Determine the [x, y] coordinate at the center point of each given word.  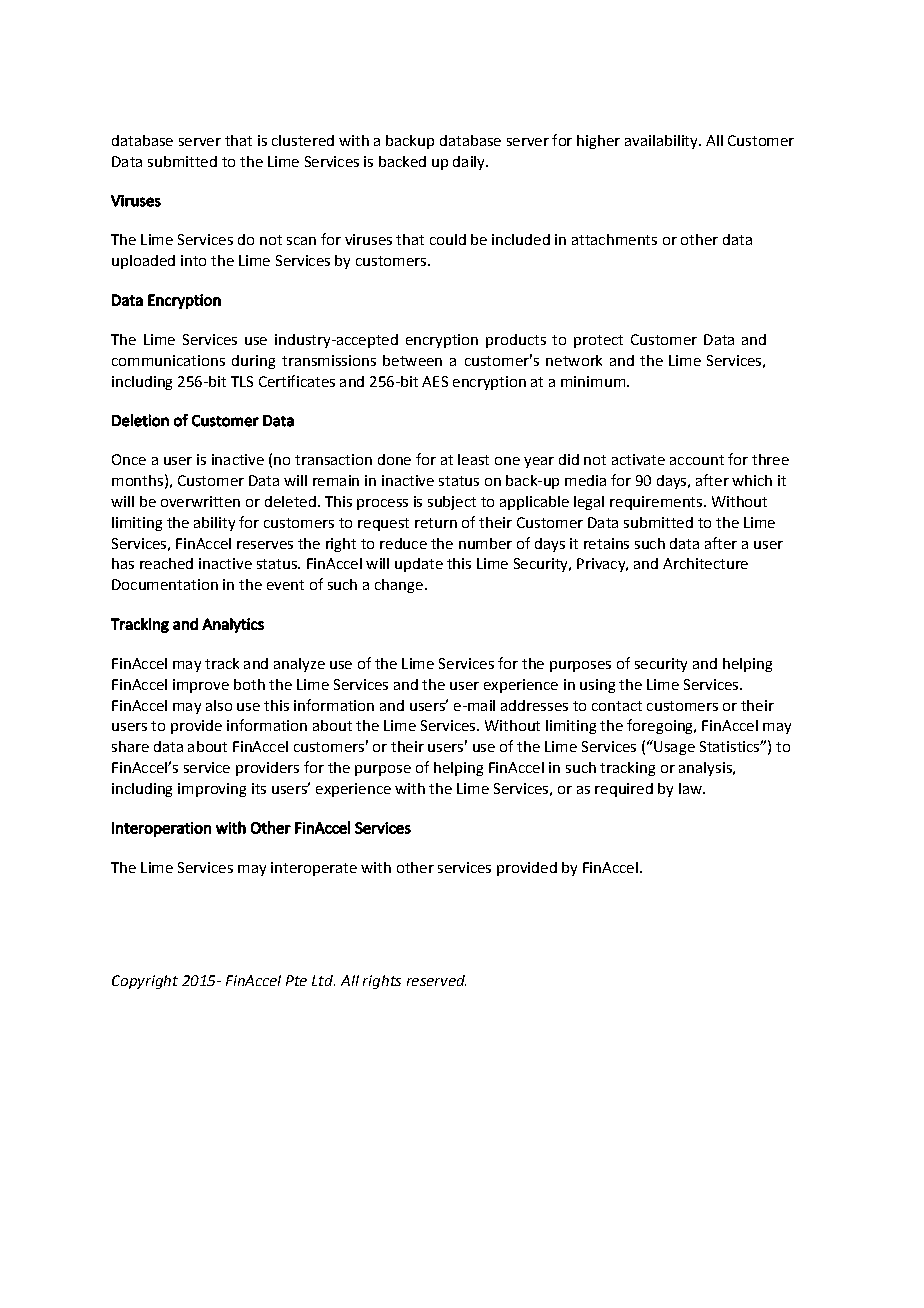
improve [201, 686]
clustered [303, 140]
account [697, 460]
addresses [534, 705]
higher [598, 142]
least [473, 459]
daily [470, 163]
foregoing [661, 726]
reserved [436, 980]
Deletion [140, 420]
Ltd [323, 980]
